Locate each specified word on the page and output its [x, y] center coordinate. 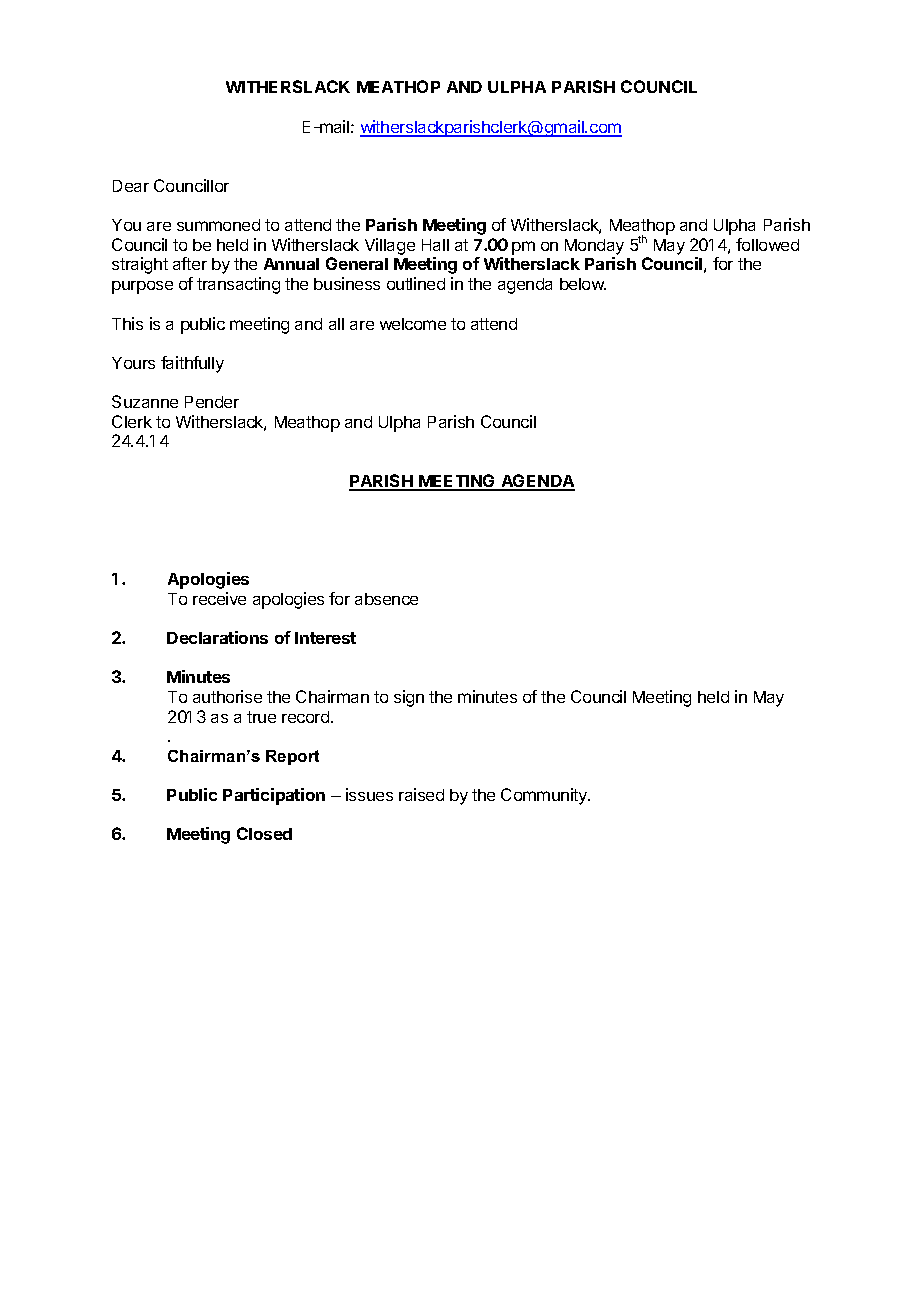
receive [219, 598]
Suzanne [145, 401]
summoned [218, 225]
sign [409, 698]
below [583, 284]
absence [386, 599]
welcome [413, 324]
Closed [264, 833]
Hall [435, 245]
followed [767, 244]
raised [421, 794]
